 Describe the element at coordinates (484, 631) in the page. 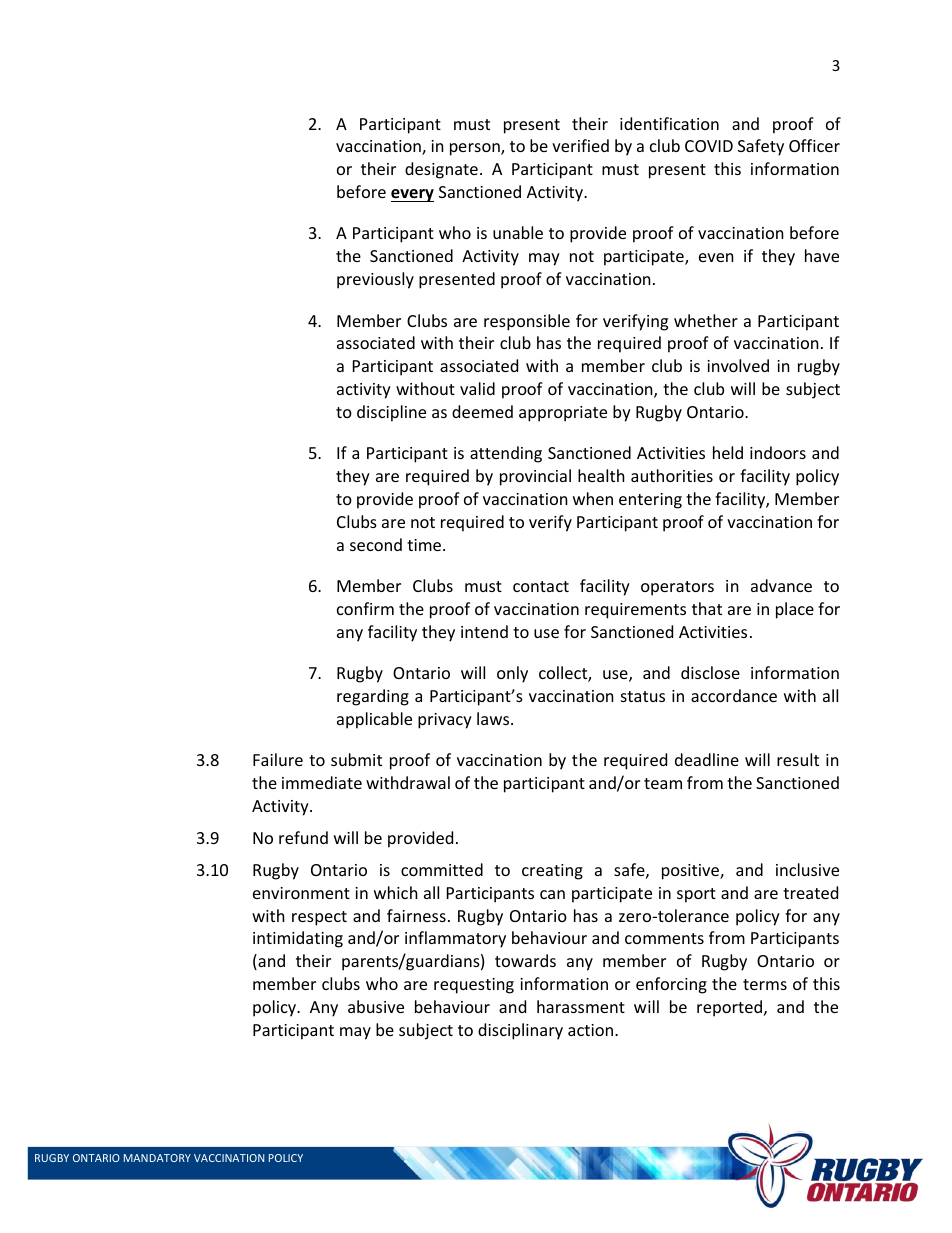

I see `intend` at that location.
